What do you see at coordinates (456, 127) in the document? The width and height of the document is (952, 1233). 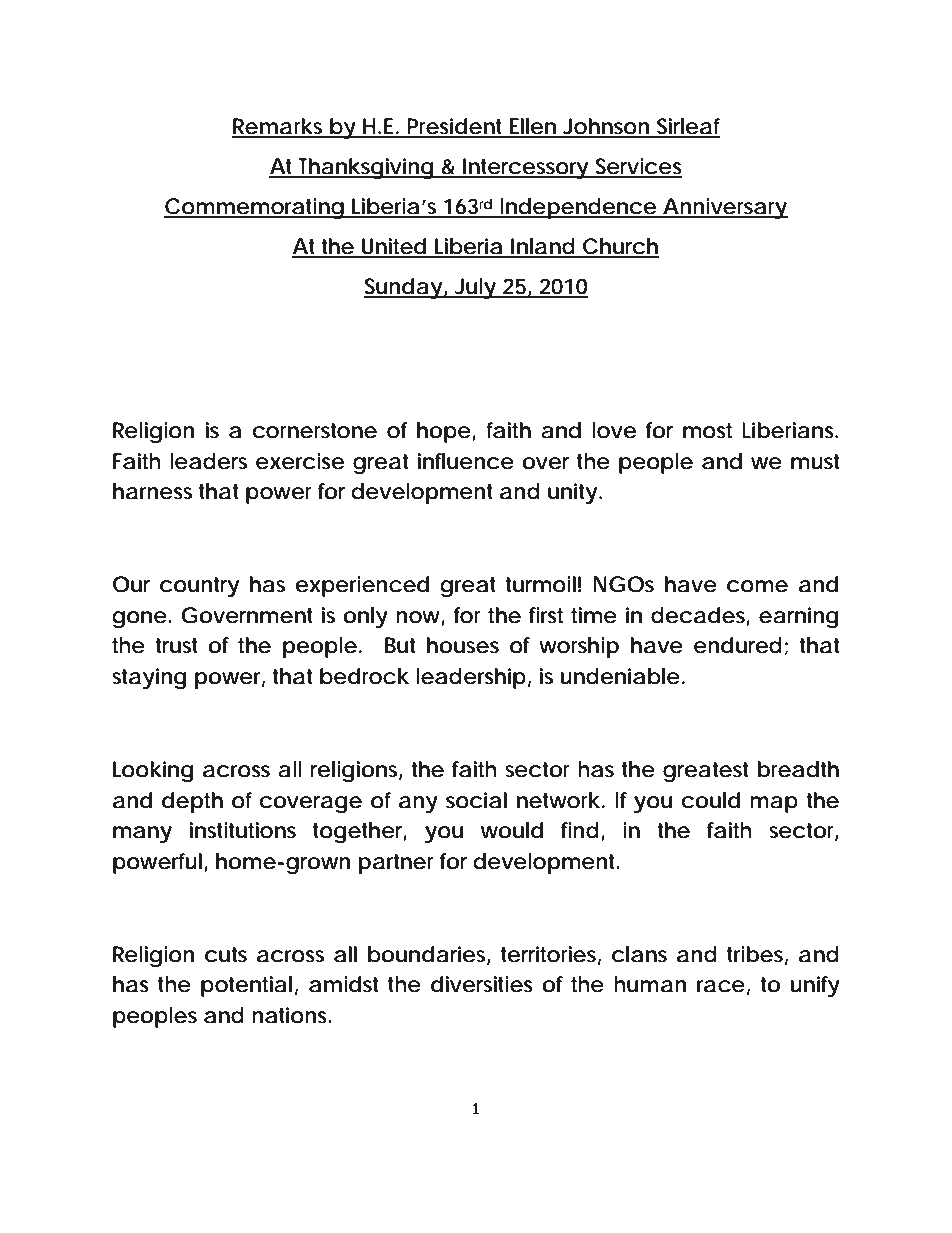 I see `President` at bounding box center [456, 127].
